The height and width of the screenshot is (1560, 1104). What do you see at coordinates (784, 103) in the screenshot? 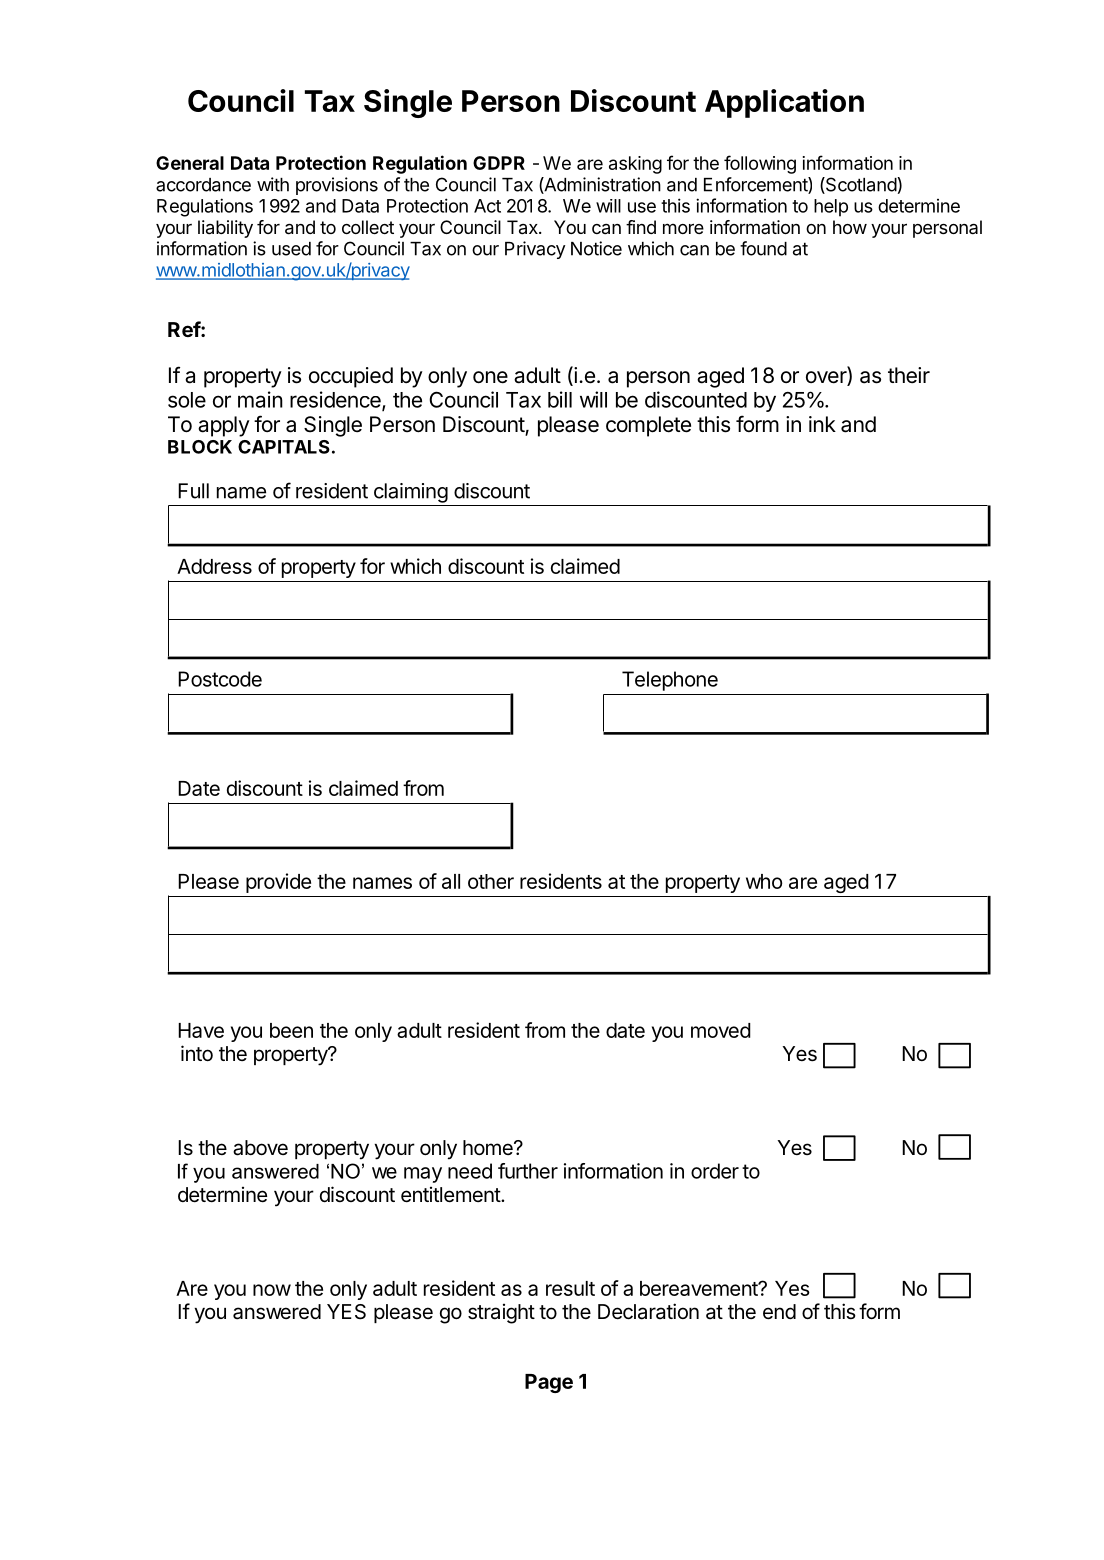
I see `Application` at bounding box center [784, 103].
